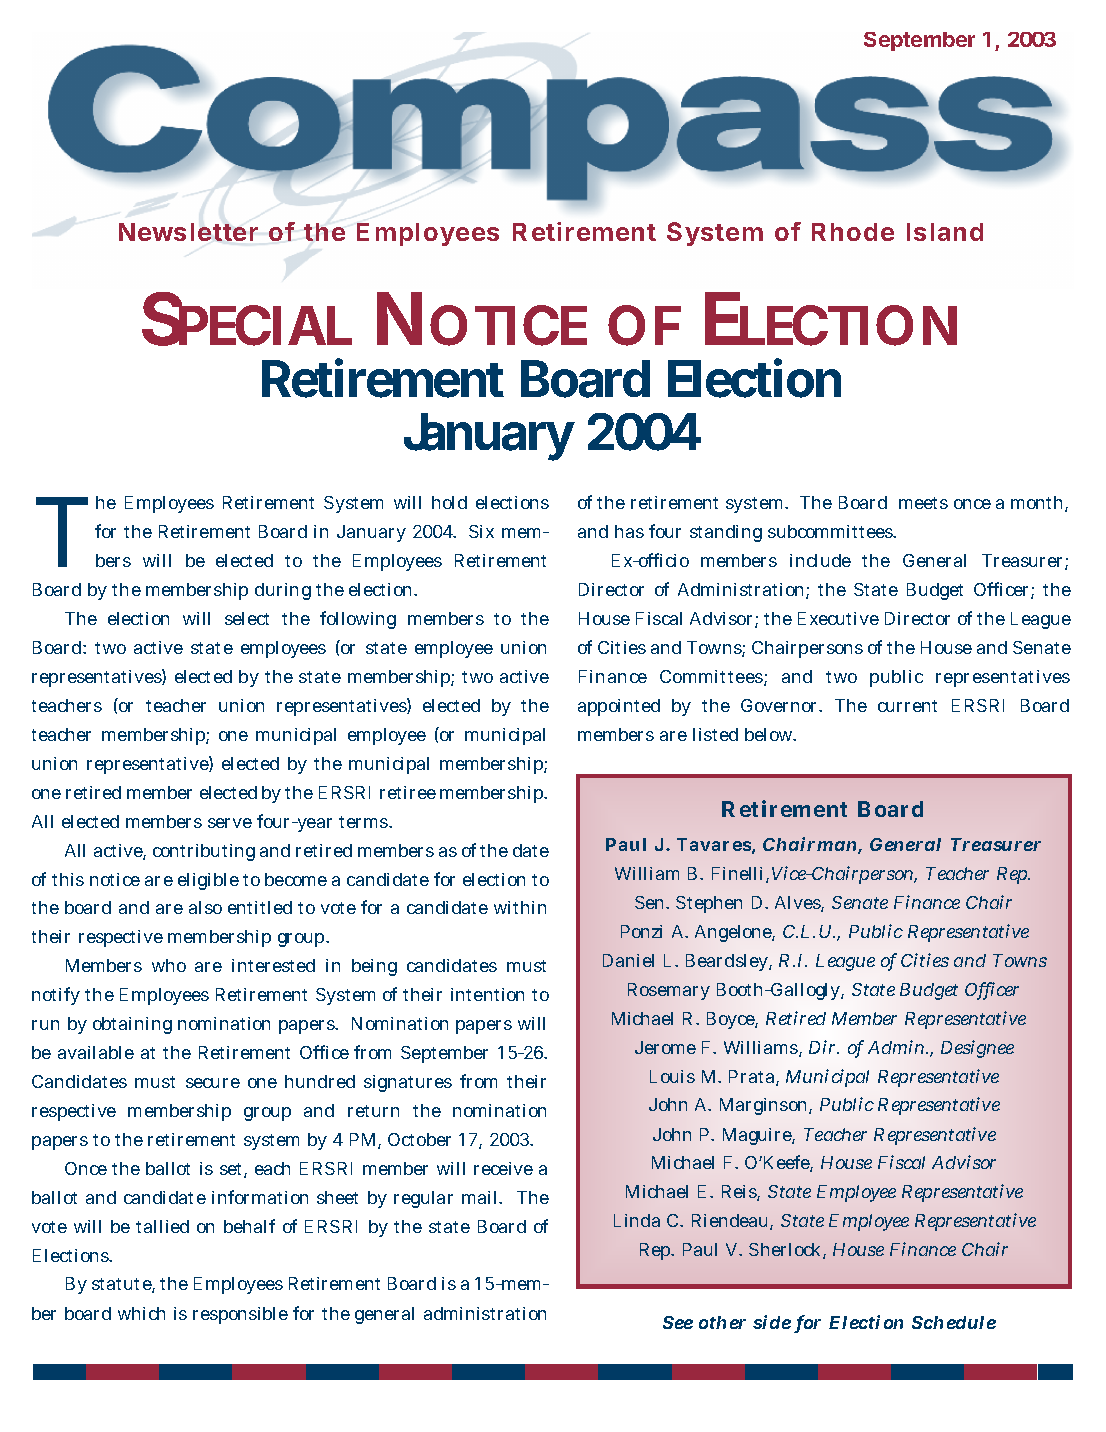 The image size is (1106, 1432). Describe the element at coordinates (481, 531) in the screenshot. I see `Six` at that location.
